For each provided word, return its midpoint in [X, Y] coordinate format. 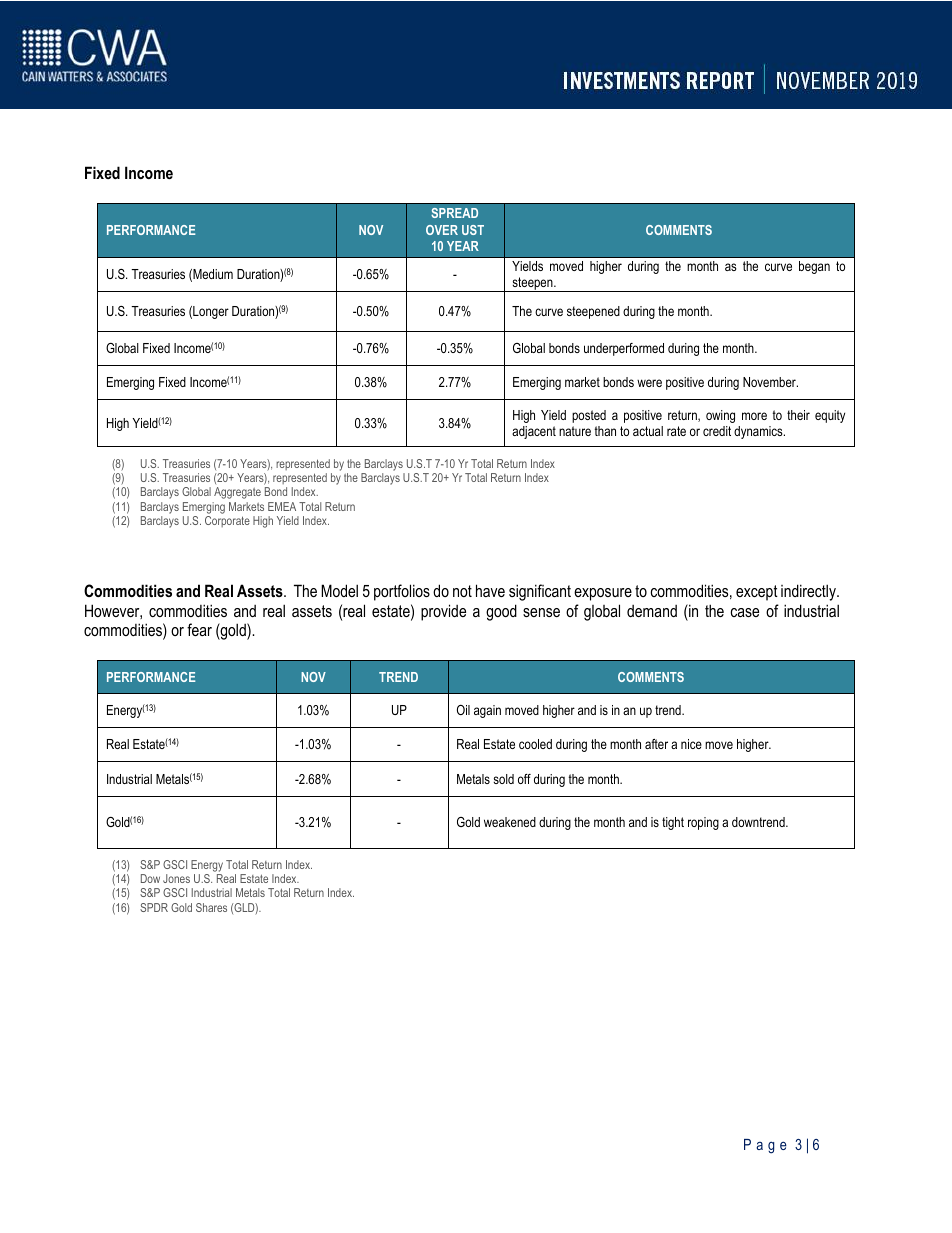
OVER [442, 230]
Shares [211, 907]
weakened [510, 822]
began [814, 267]
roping [703, 823]
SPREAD [454, 213]
